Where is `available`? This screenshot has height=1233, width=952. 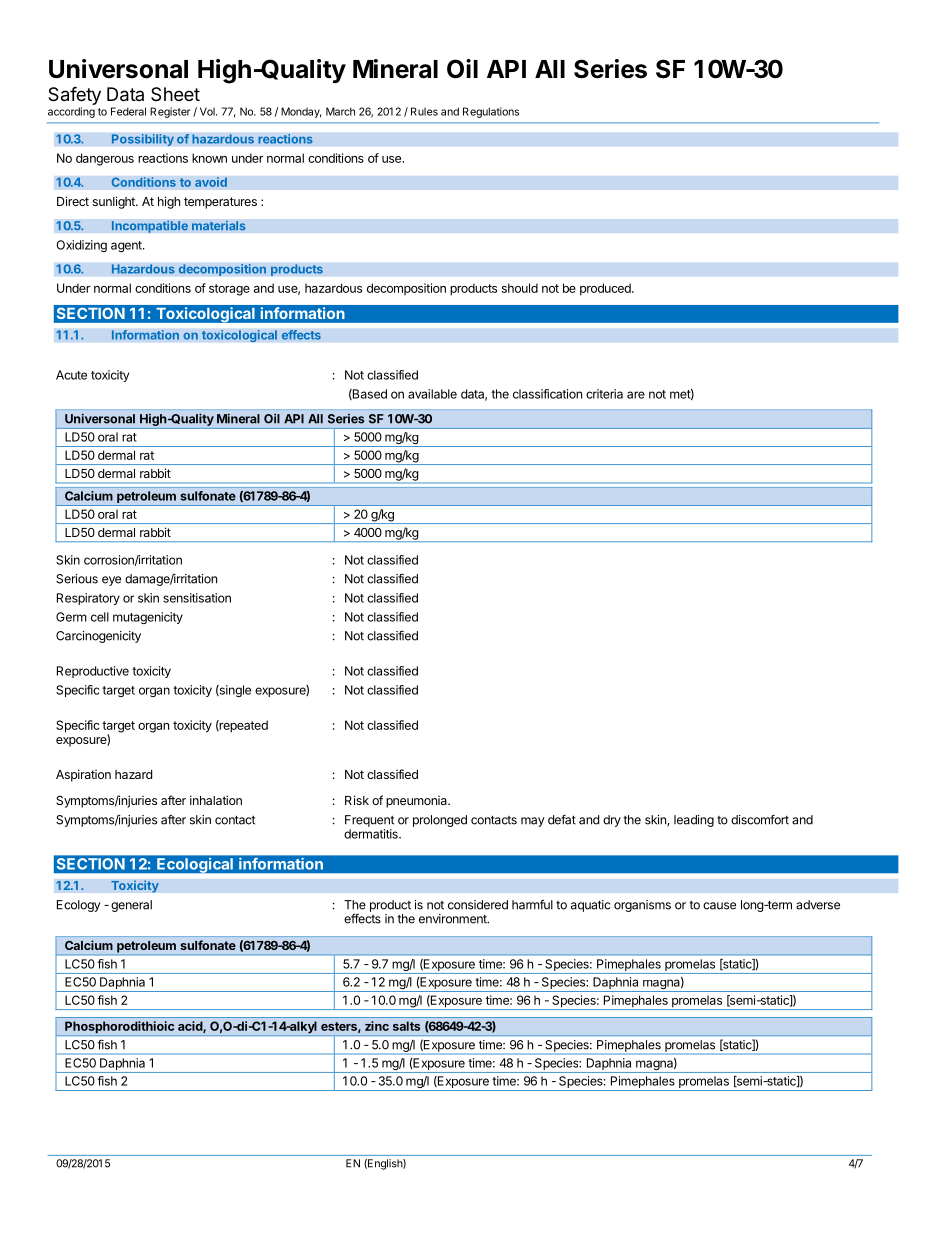
available is located at coordinates (432, 394).
